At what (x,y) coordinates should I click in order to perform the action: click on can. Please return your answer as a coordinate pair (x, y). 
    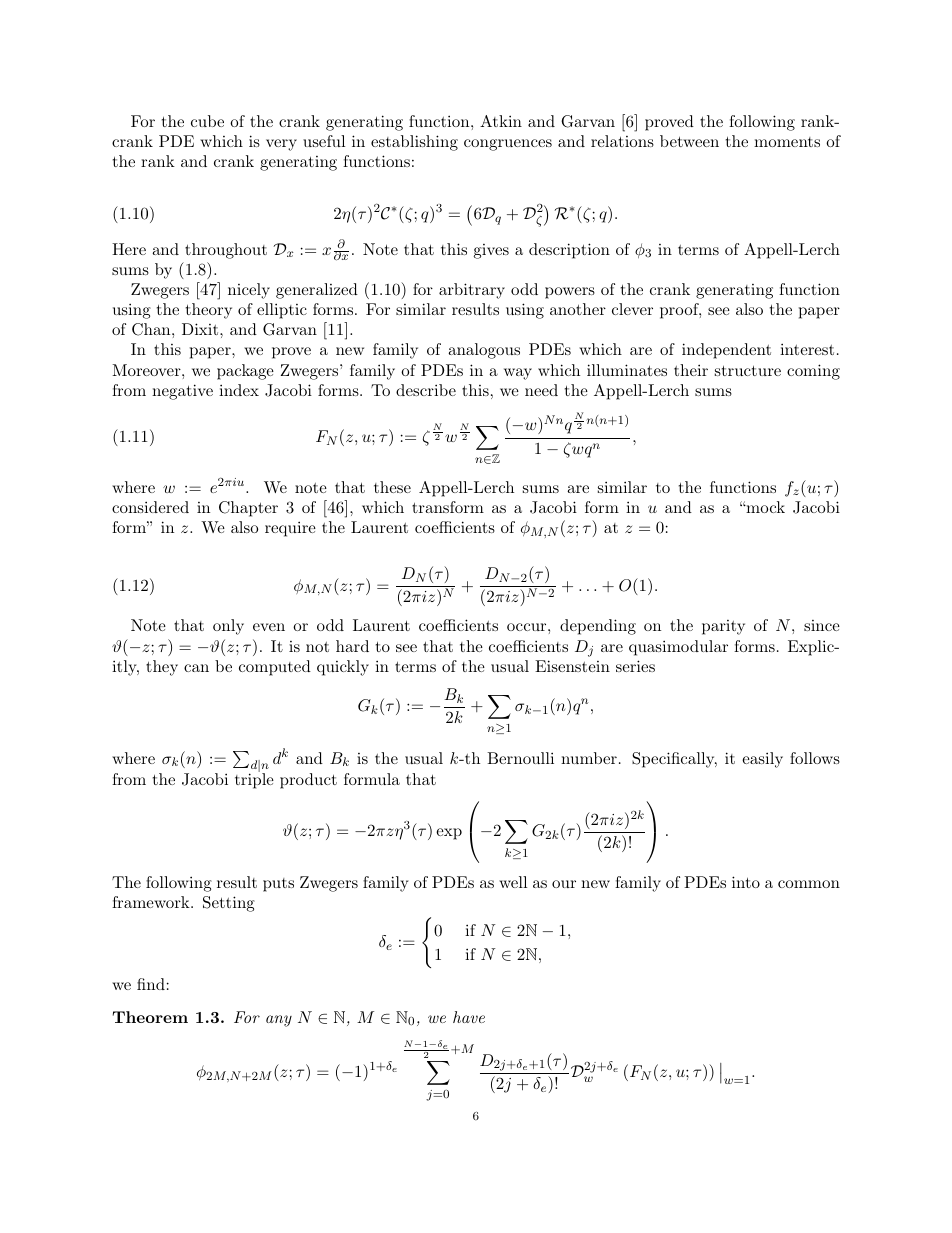
    Looking at the image, I should click on (196, 668).
